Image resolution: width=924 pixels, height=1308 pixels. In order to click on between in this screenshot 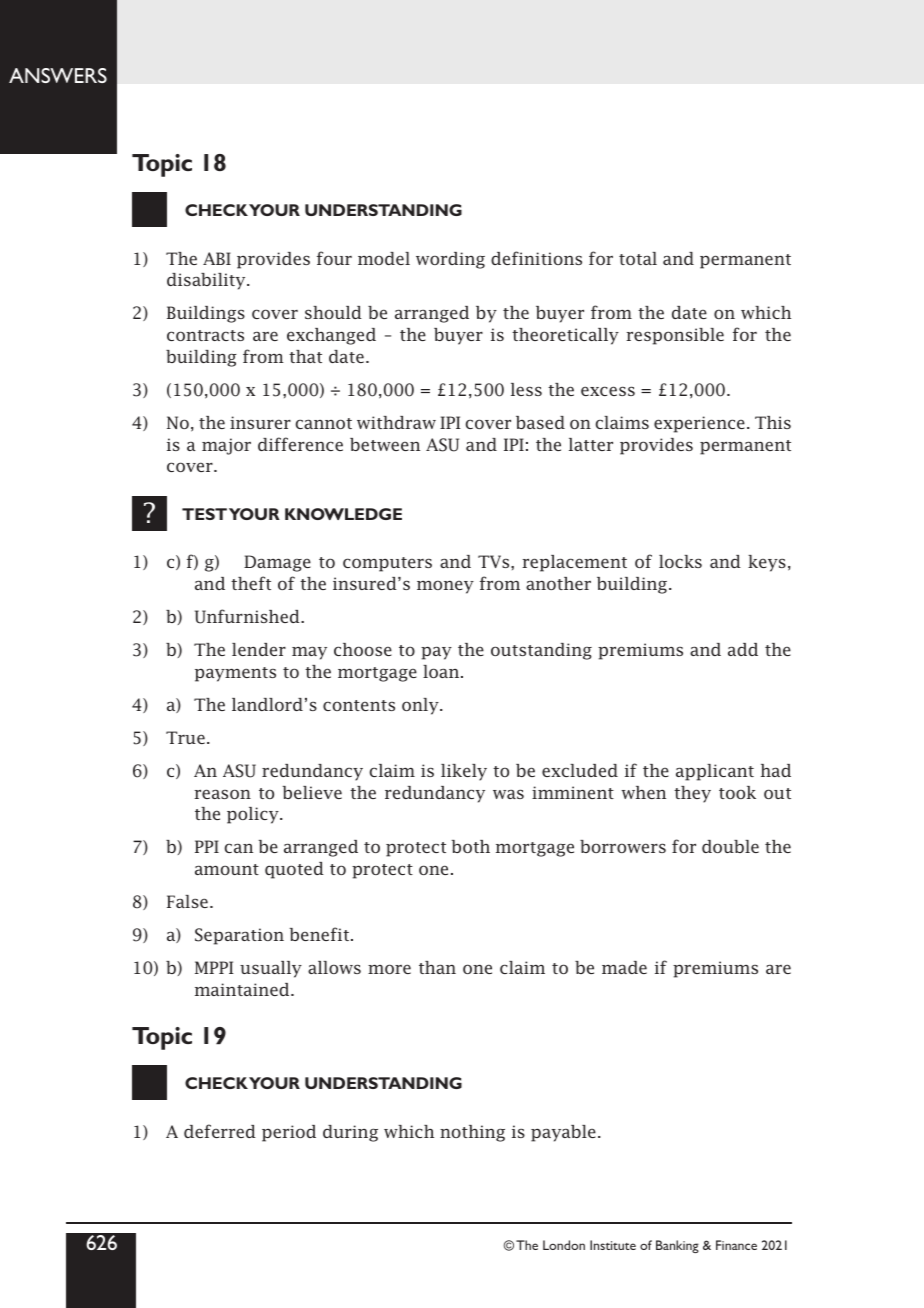, I will do `click(385, 444)`.
